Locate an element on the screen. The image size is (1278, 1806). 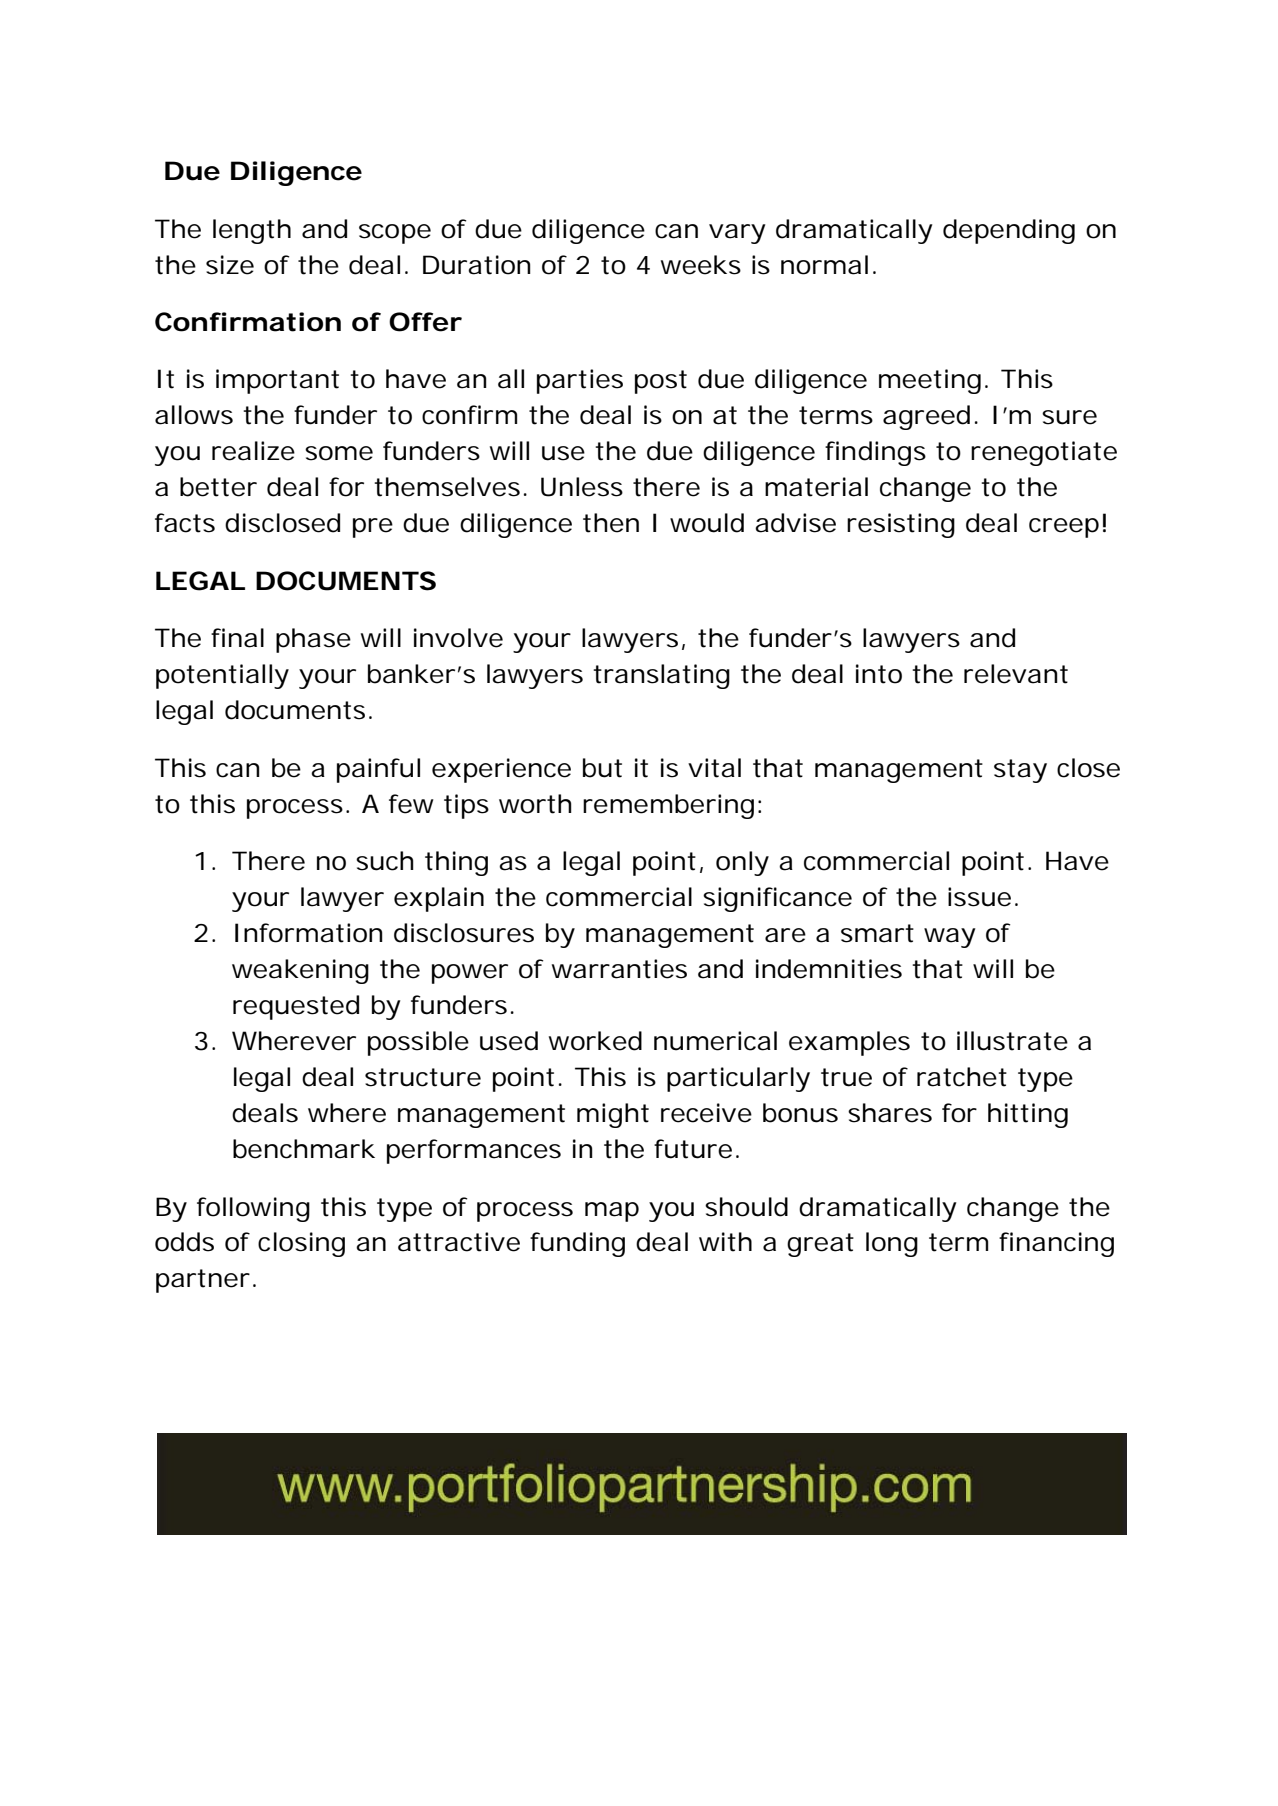
then is located at coordinates (611, 523).
